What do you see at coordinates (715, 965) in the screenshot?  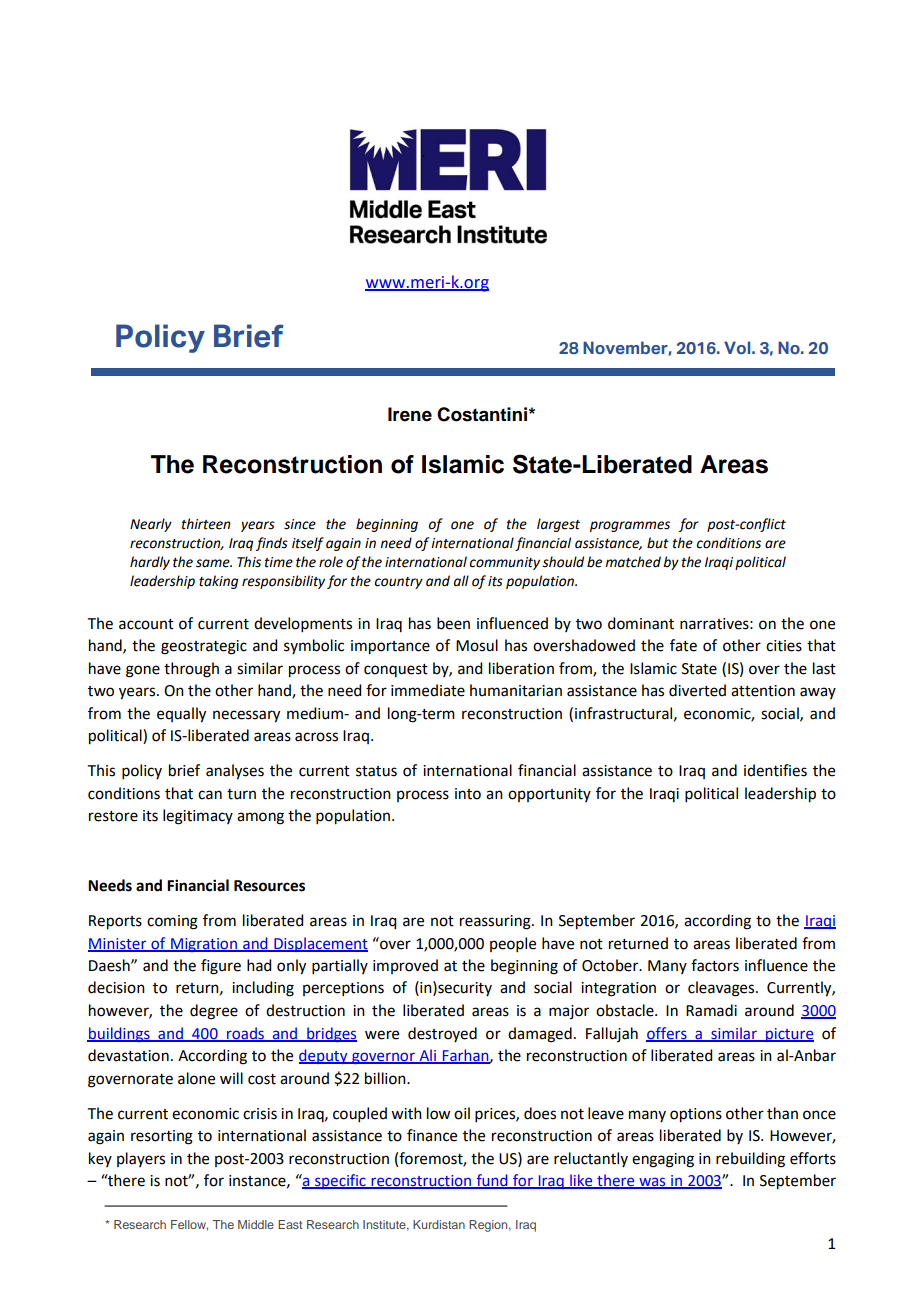 I see `factors` at bounding box center [715, 965].
